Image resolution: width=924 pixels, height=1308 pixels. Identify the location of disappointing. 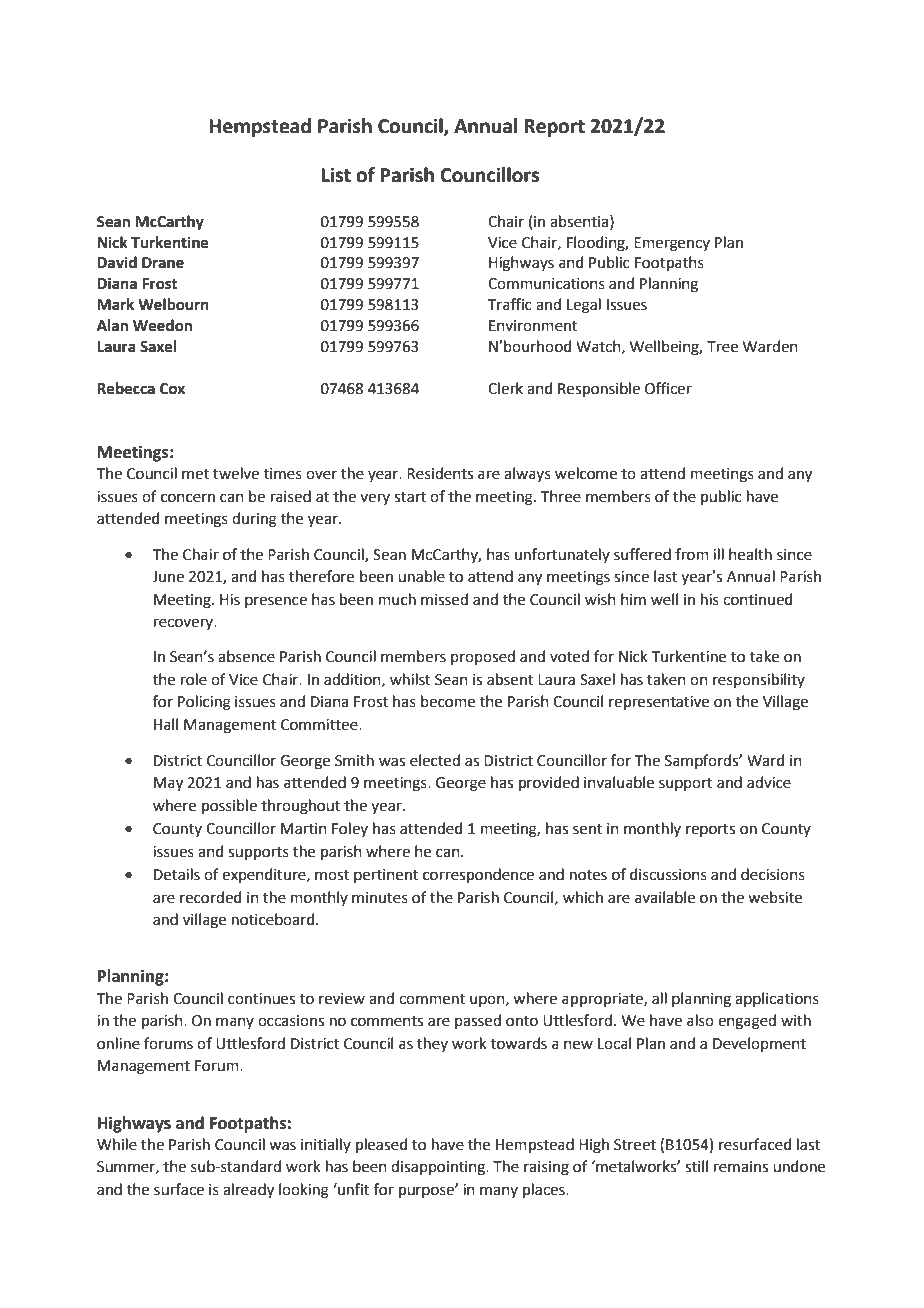
(439, 1168).
